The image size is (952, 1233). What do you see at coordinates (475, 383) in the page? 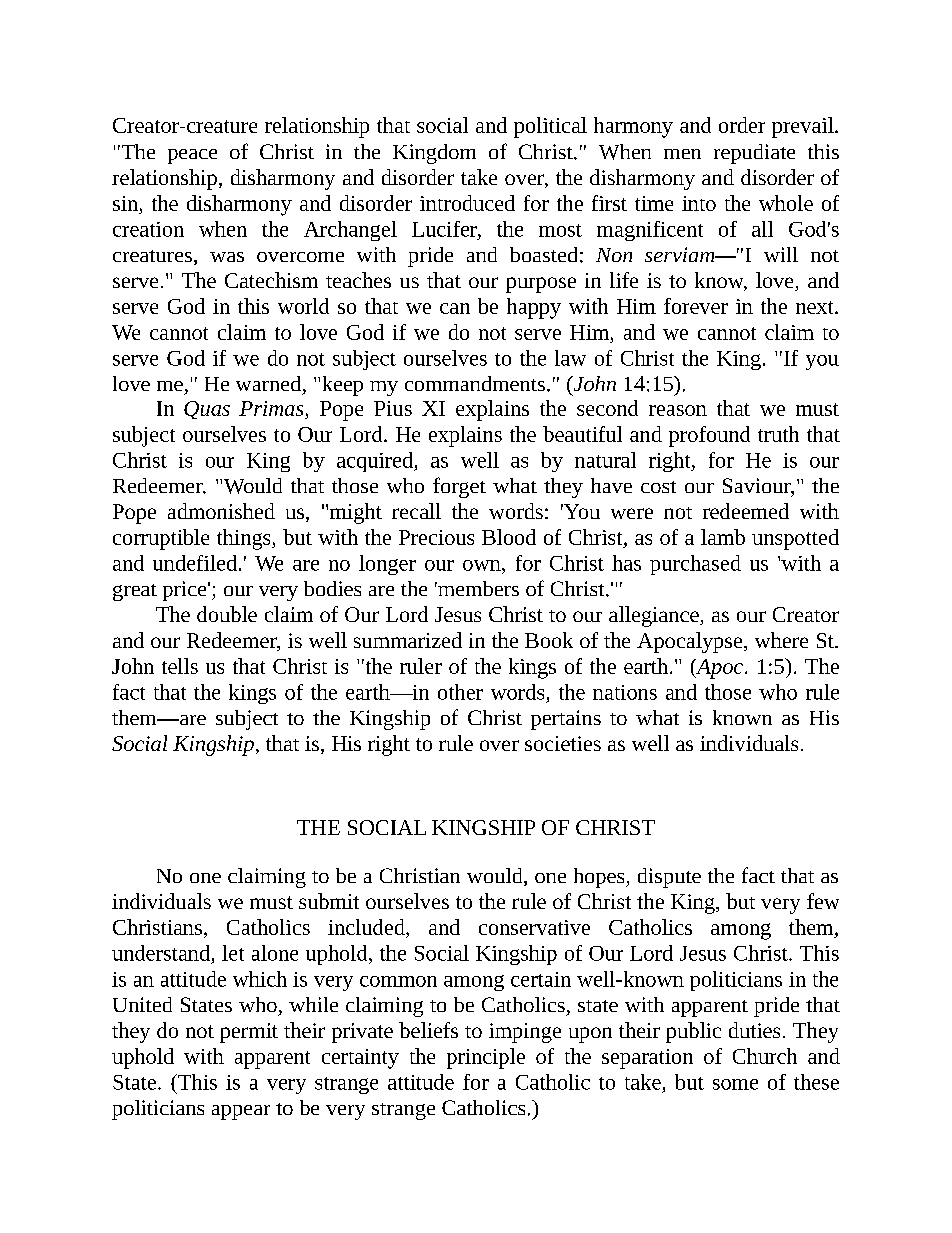
I see `commandments` at bounding box center [475, 383].
